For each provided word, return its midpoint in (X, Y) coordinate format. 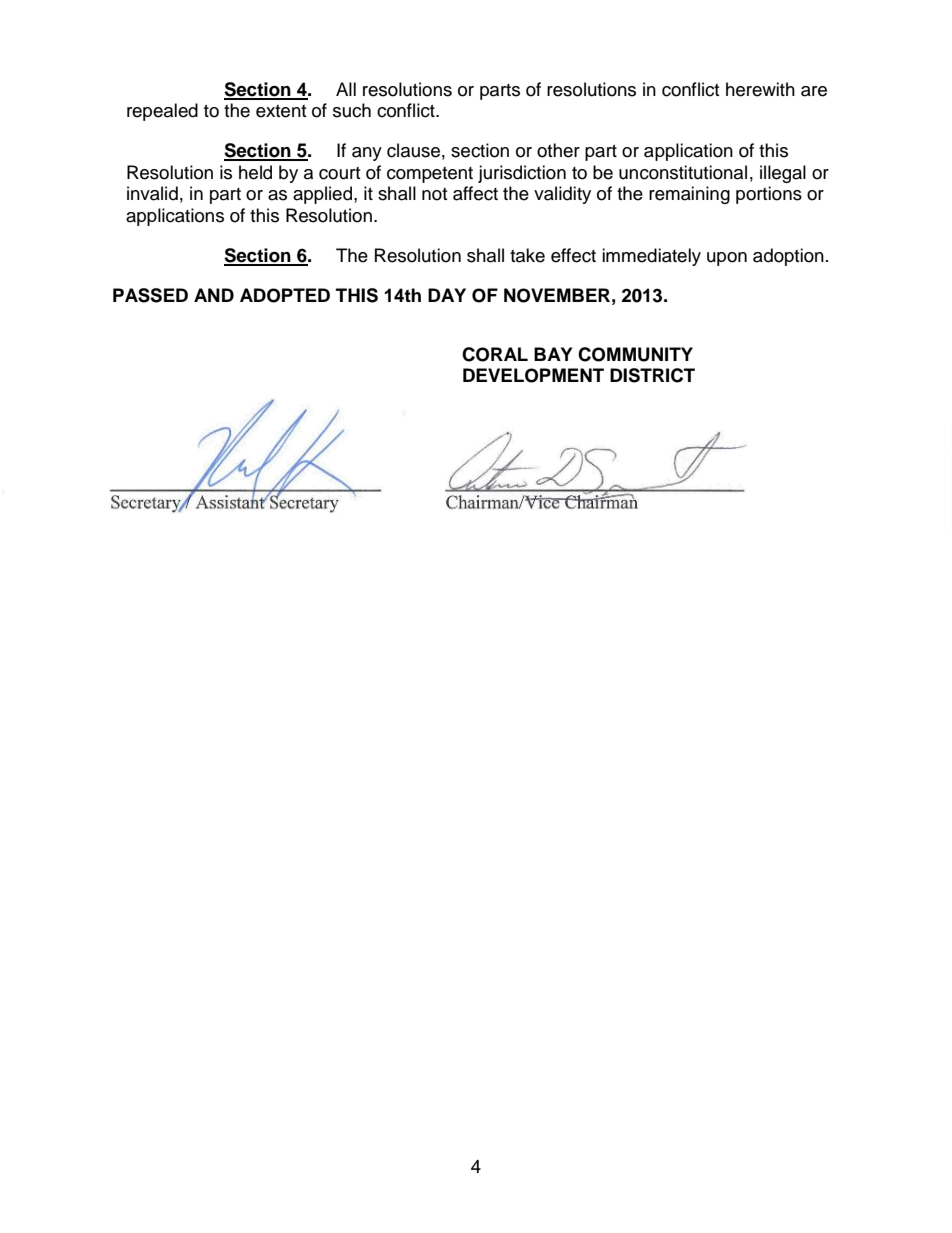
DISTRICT (652, 375)
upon (727, 259)
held (255, 172)
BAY (553, 354)
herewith (760, 89)
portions (769, 195)
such (352, 110)
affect (475, 193)
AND (214, 295)
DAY (447, 295)
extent (281, 111)
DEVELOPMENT (533, 375)
